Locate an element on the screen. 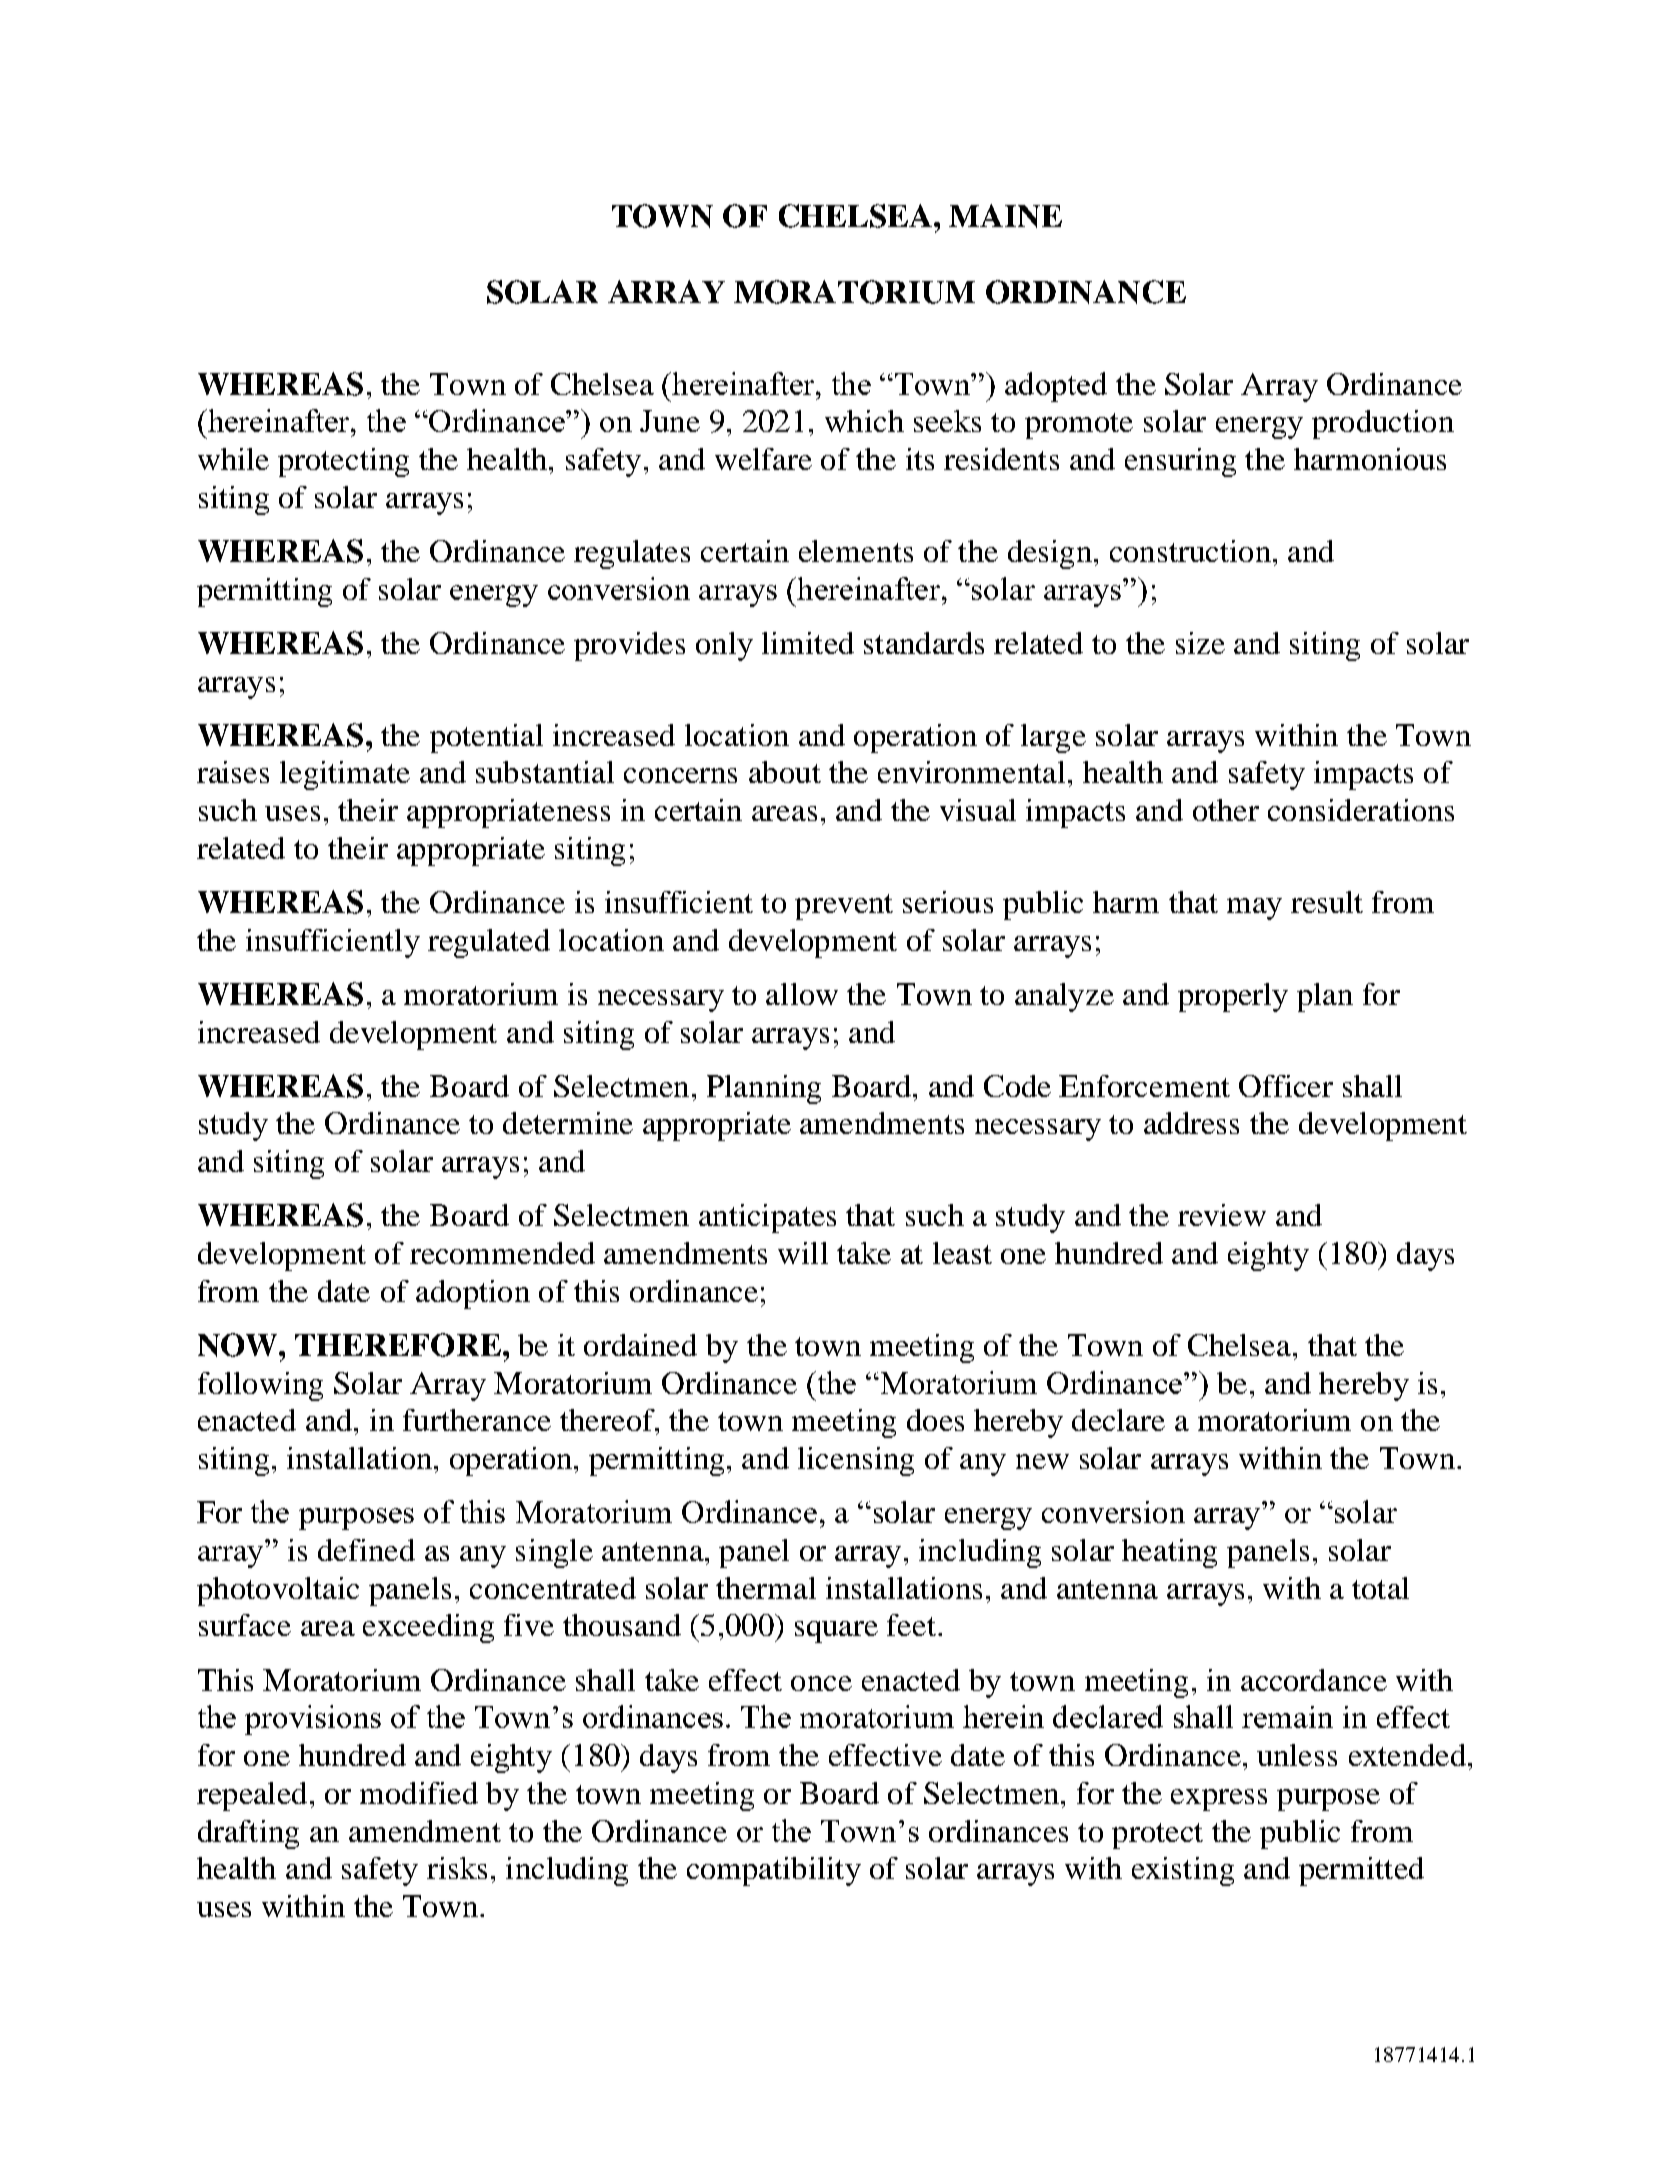 This screenshot has height=2165, width=1673. compatibility is located at coordinates (774, 1871).
